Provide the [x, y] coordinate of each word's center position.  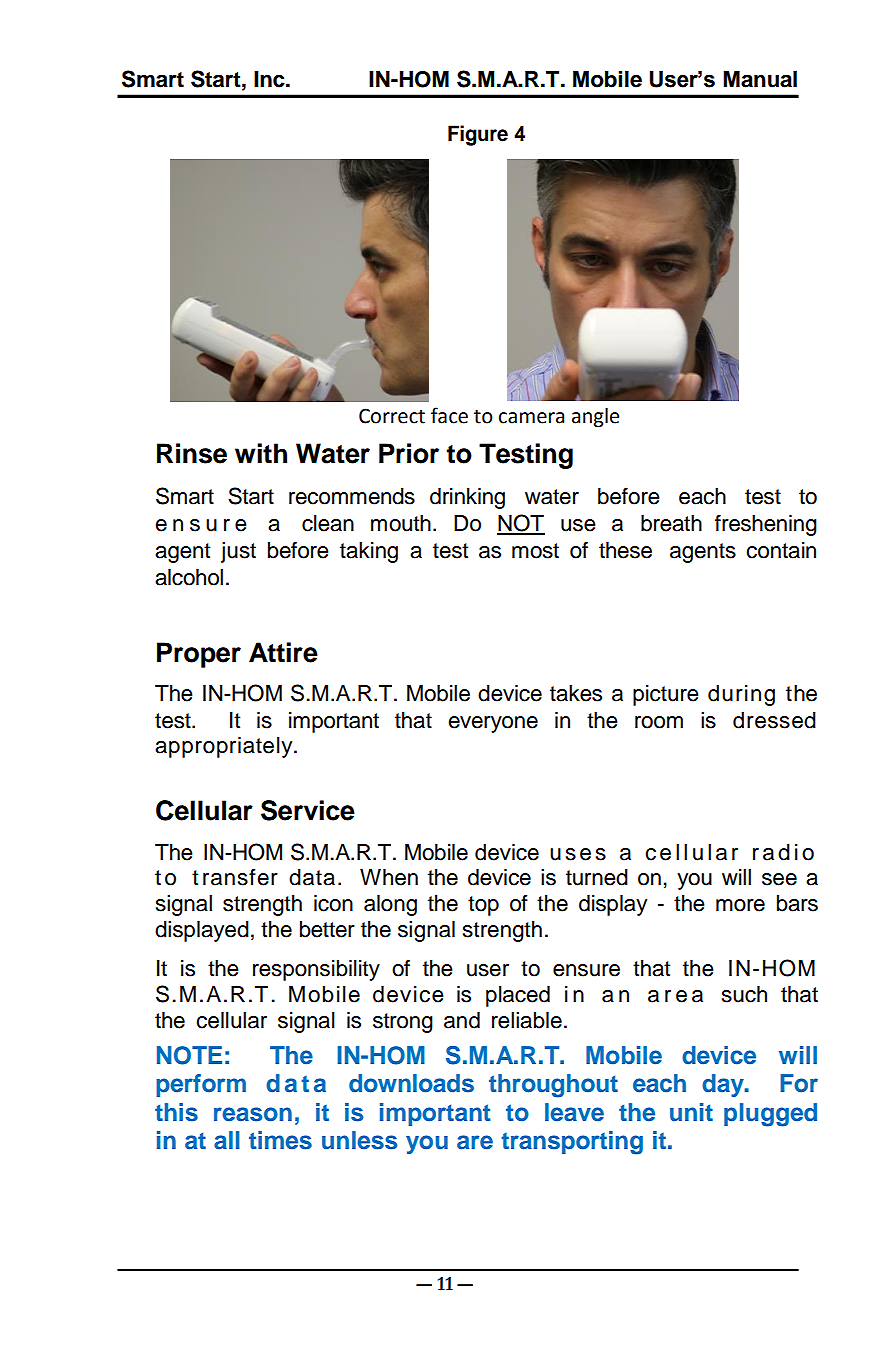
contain [781, 550]
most [535, 551]
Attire [283, 652]
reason [253, 1114]
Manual [760, 79]
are [475, 1142]
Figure [478, 135]
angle [595, 418]
